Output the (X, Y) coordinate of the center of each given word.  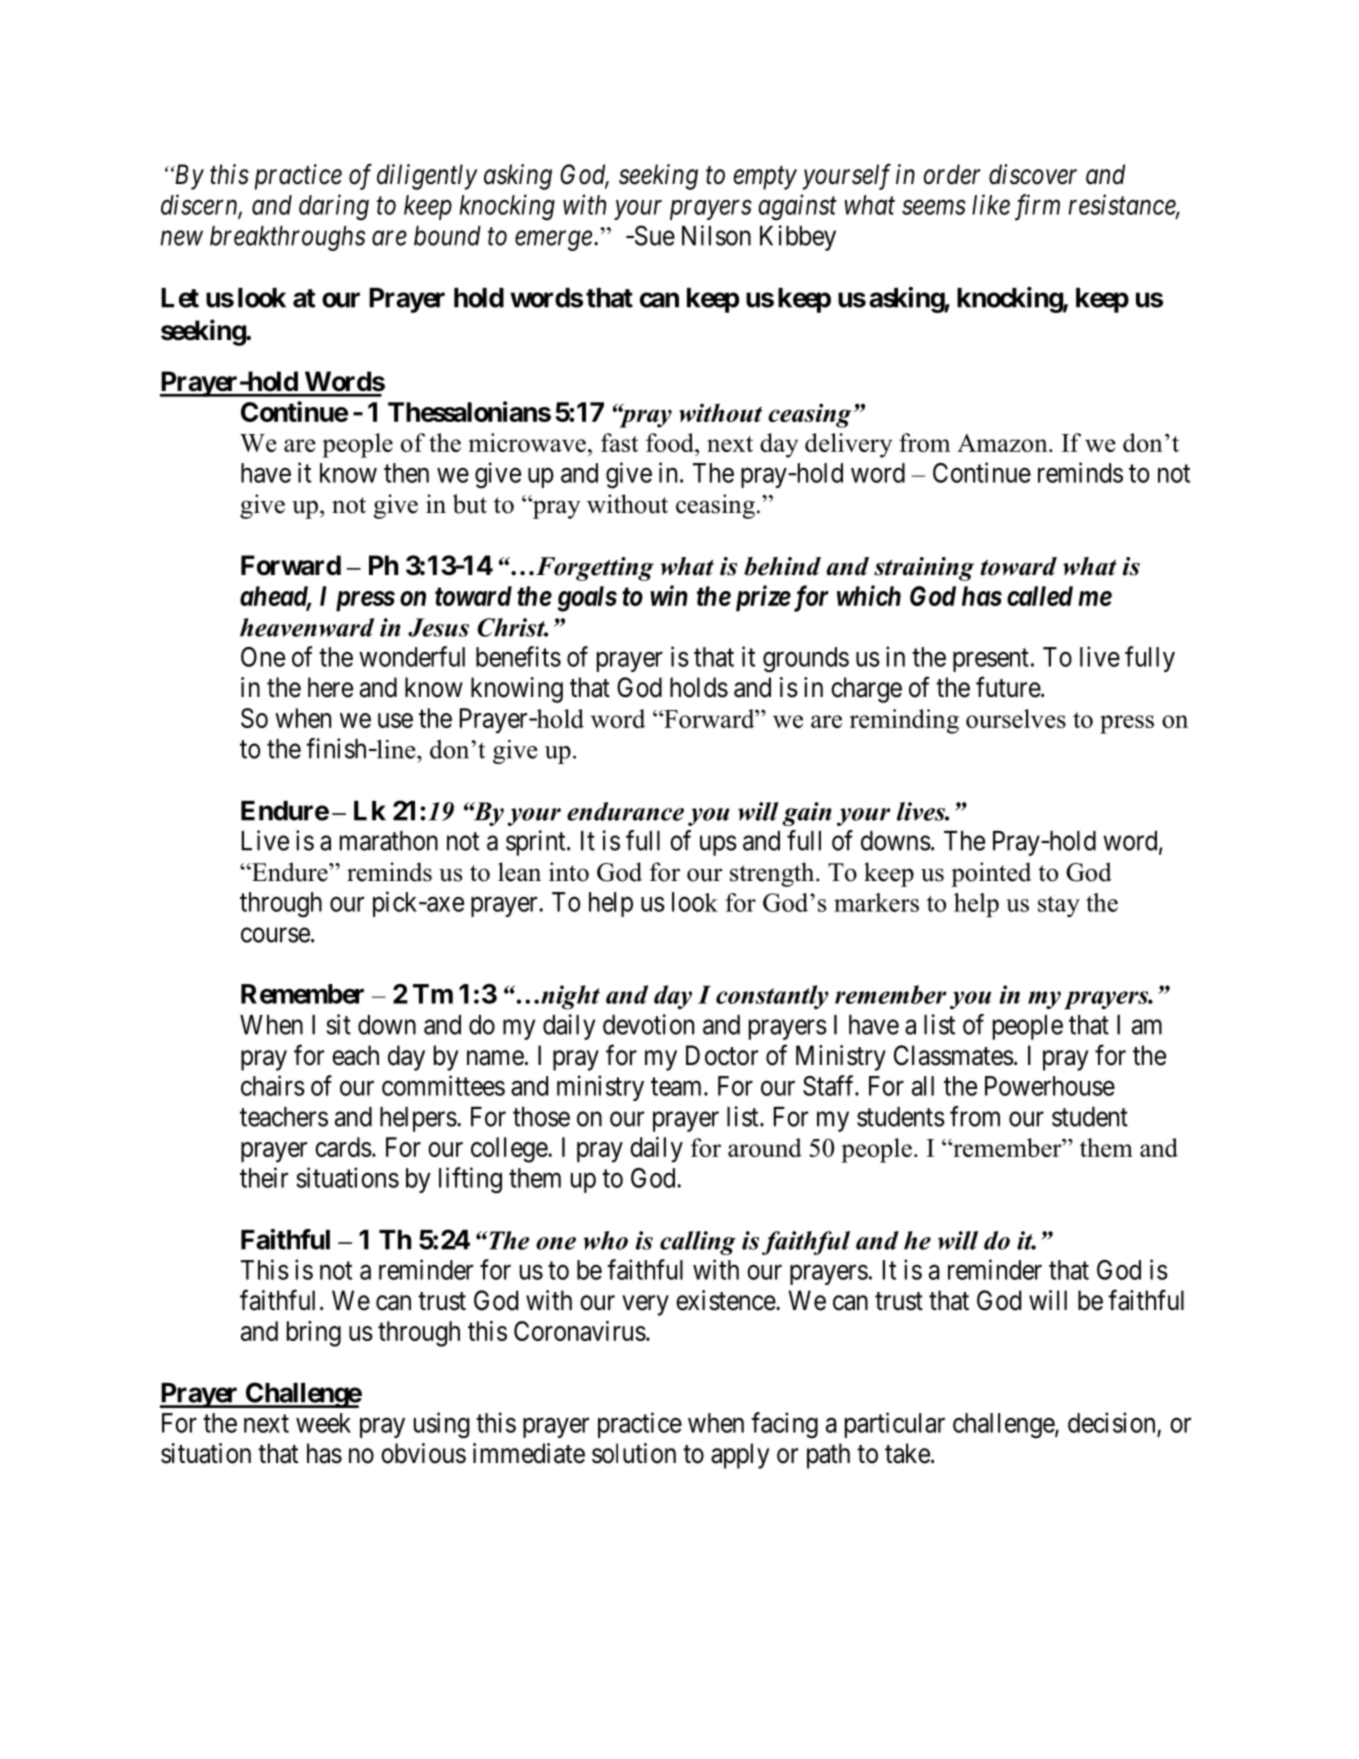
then (406, 473)
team (678, 1087)
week (323, 1423)
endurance (625, 811)
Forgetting (593, 569)
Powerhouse (1050, 1086)
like (991, 204)
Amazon (1003, 443)
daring (334, 207)
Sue (653, 235)
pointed (991, 874)
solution (634, 1453)
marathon (389, 841)
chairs (273, 1085)
